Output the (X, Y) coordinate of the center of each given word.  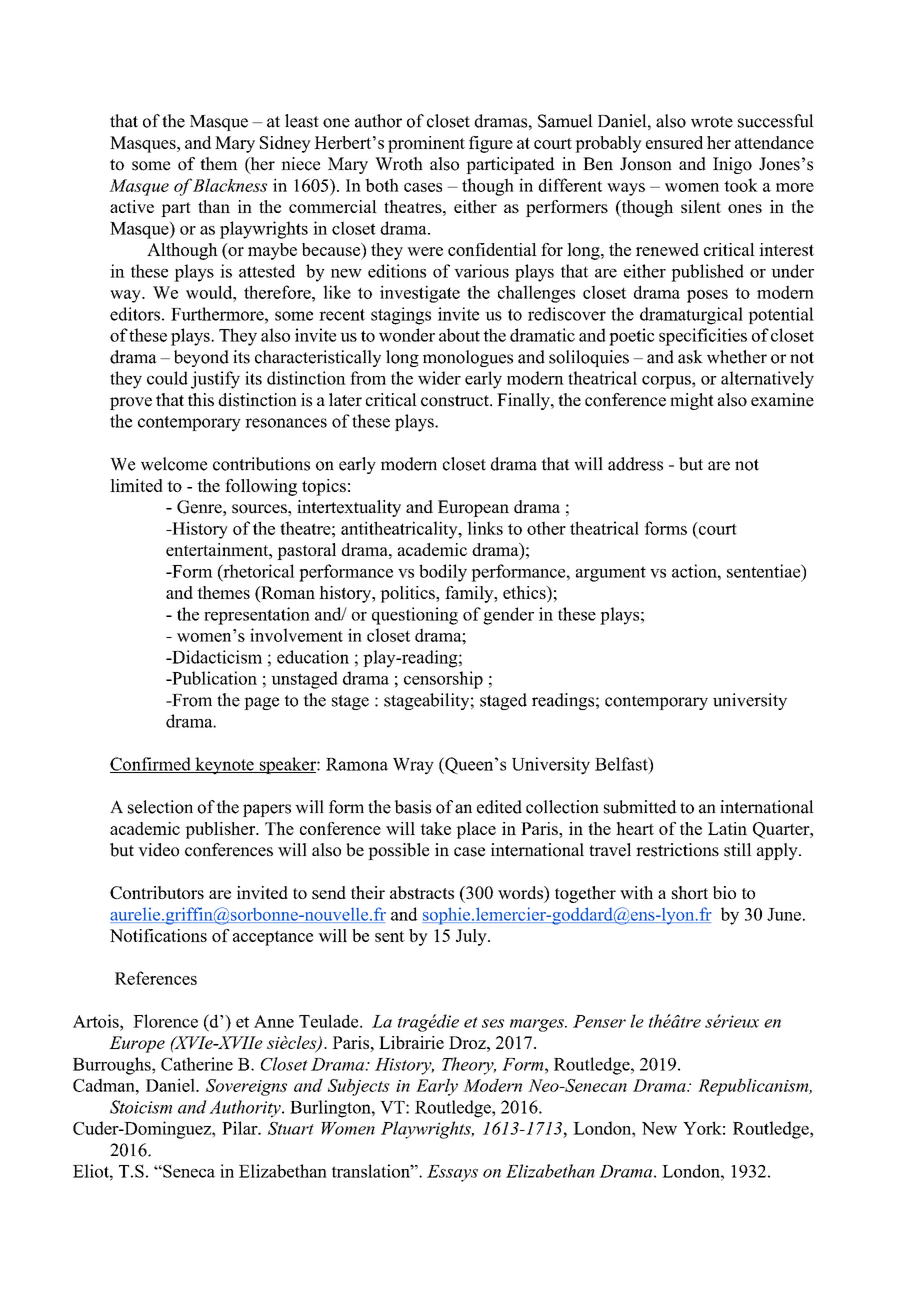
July (472, 937)
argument (611, 574)
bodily (443, 573)
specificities (703, 337)
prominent (426, 144)
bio (724, 892)
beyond (201, 358)
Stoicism (141, 1107)
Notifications (158, 935)
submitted (640, 807)
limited (136, 485)
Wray (413, 766)
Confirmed (151, 765)
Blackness (230, 185)
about (459, 335)
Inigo (732, 165)
